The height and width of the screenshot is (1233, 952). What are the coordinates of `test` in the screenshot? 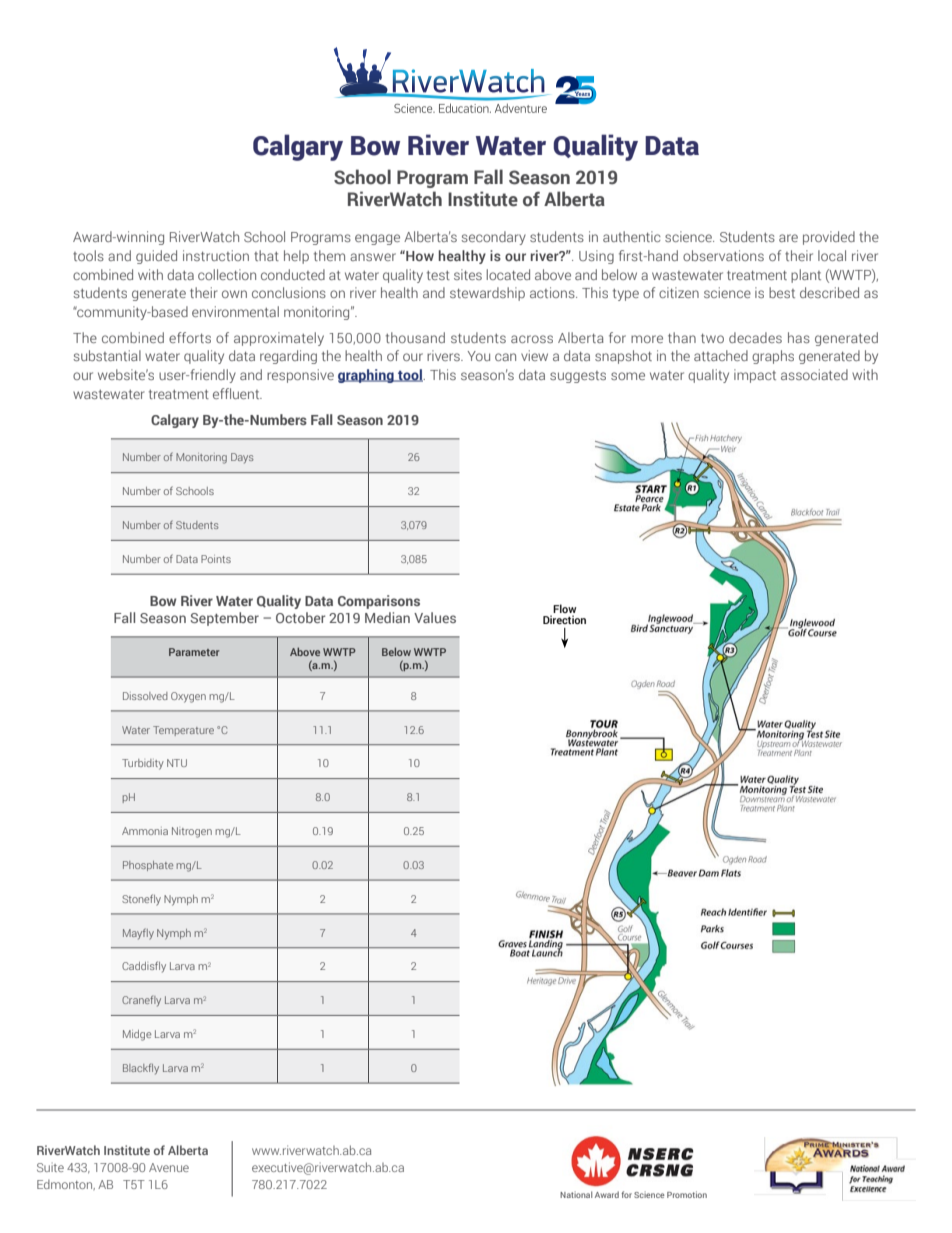 It's located at (438, 275).
